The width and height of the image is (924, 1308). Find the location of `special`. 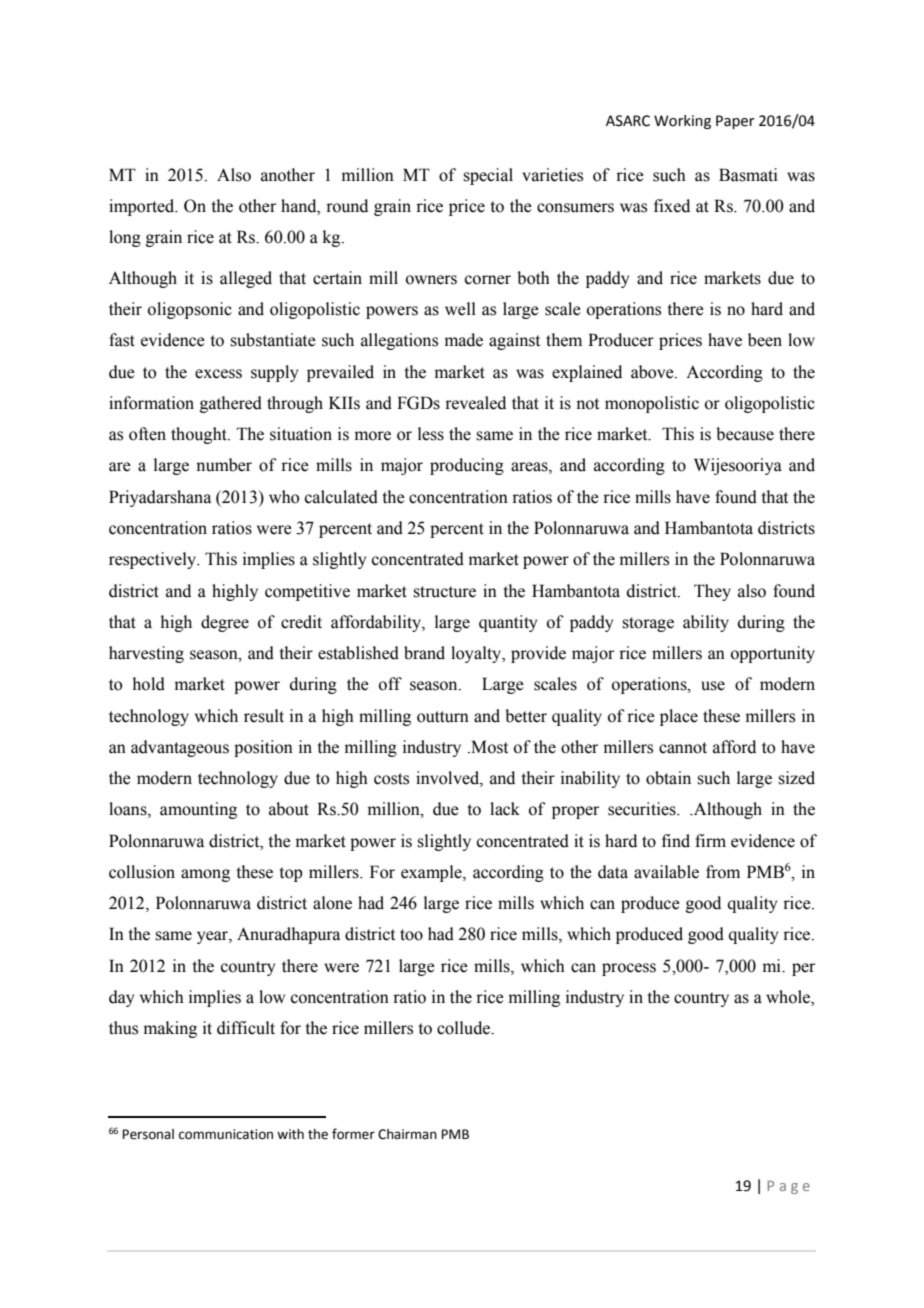

special is located at coordinates (488, 176).
